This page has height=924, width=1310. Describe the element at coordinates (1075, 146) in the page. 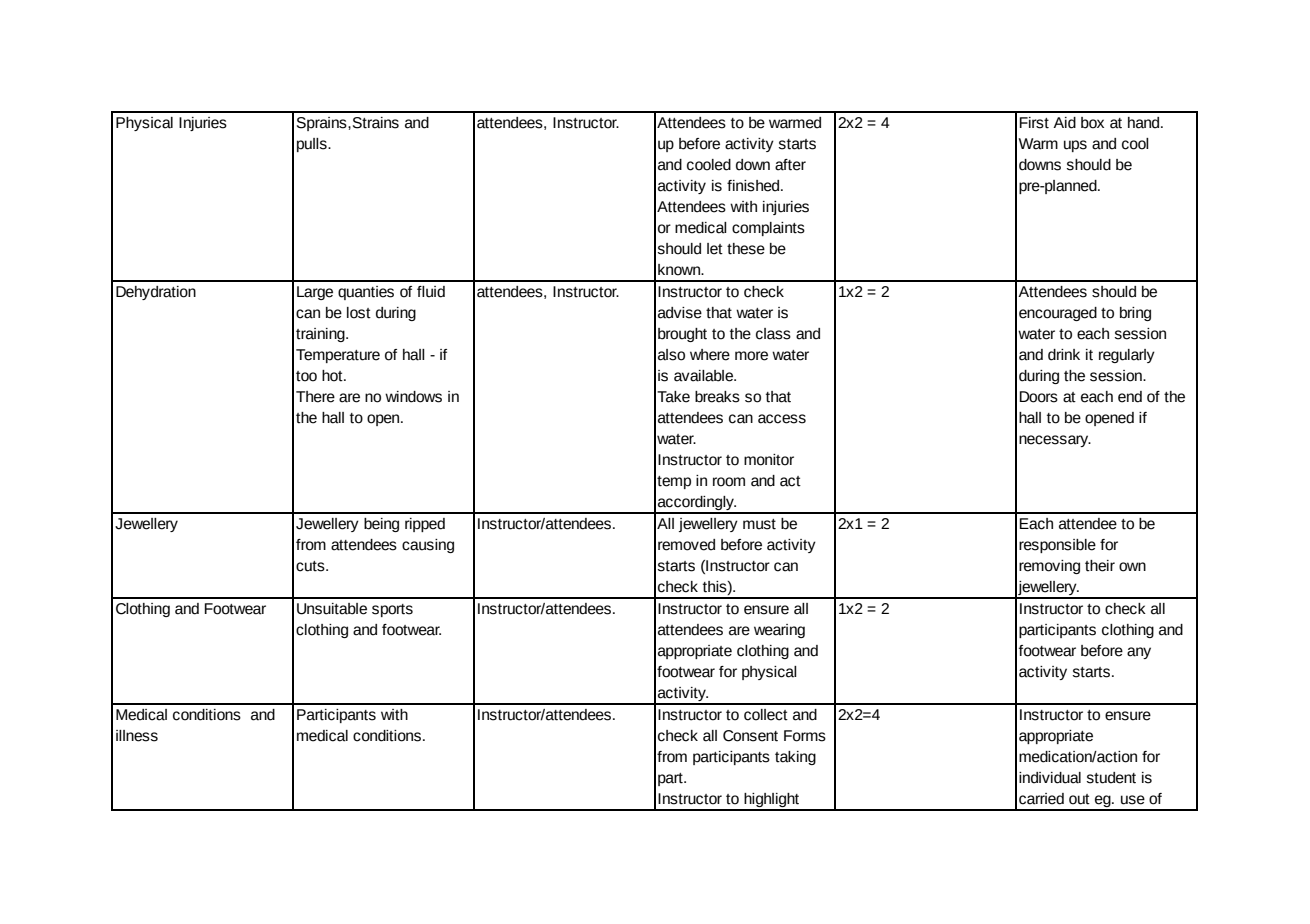

I see `ups` at that location.
